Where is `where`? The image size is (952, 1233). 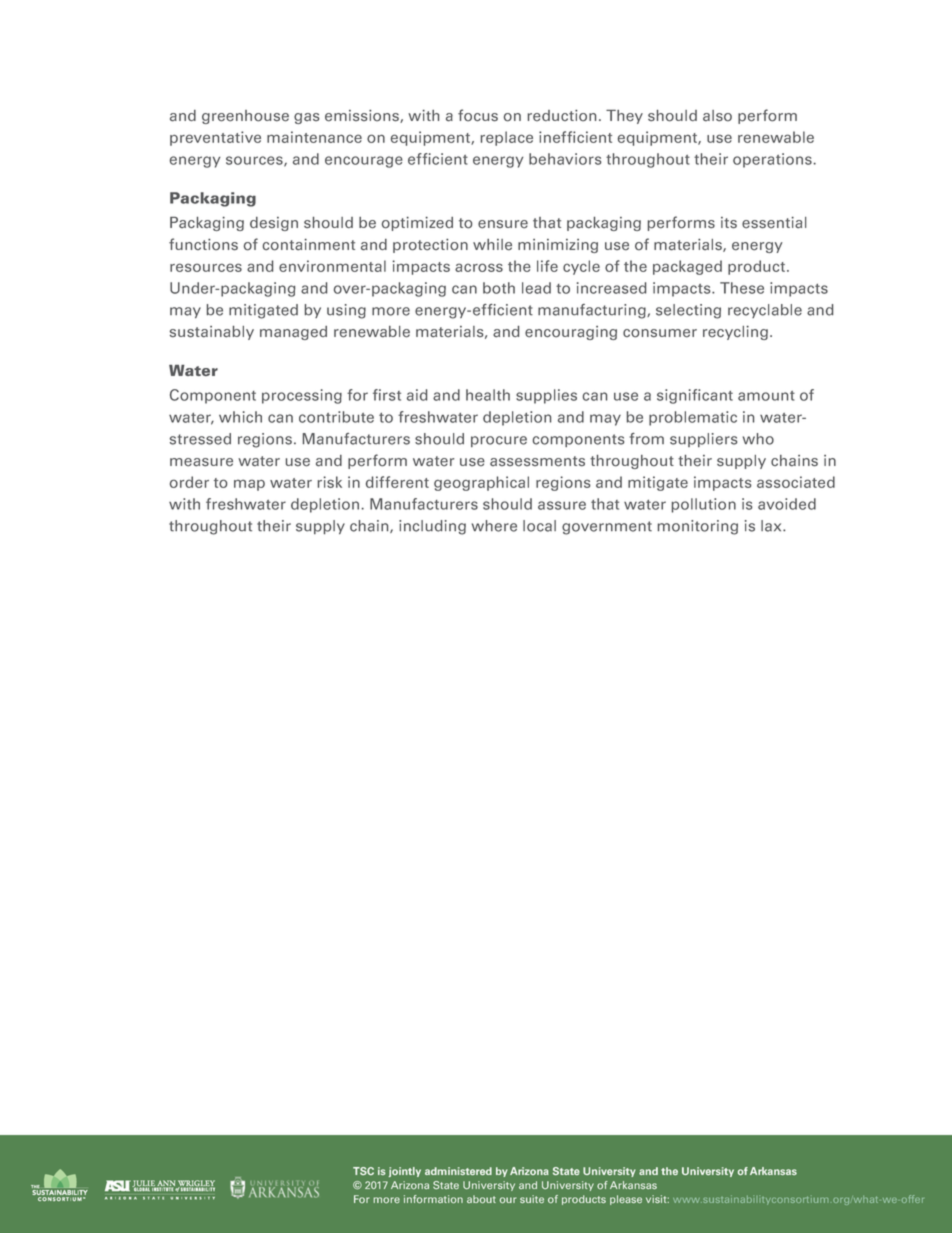 where is located at coordinates (494, 526).
